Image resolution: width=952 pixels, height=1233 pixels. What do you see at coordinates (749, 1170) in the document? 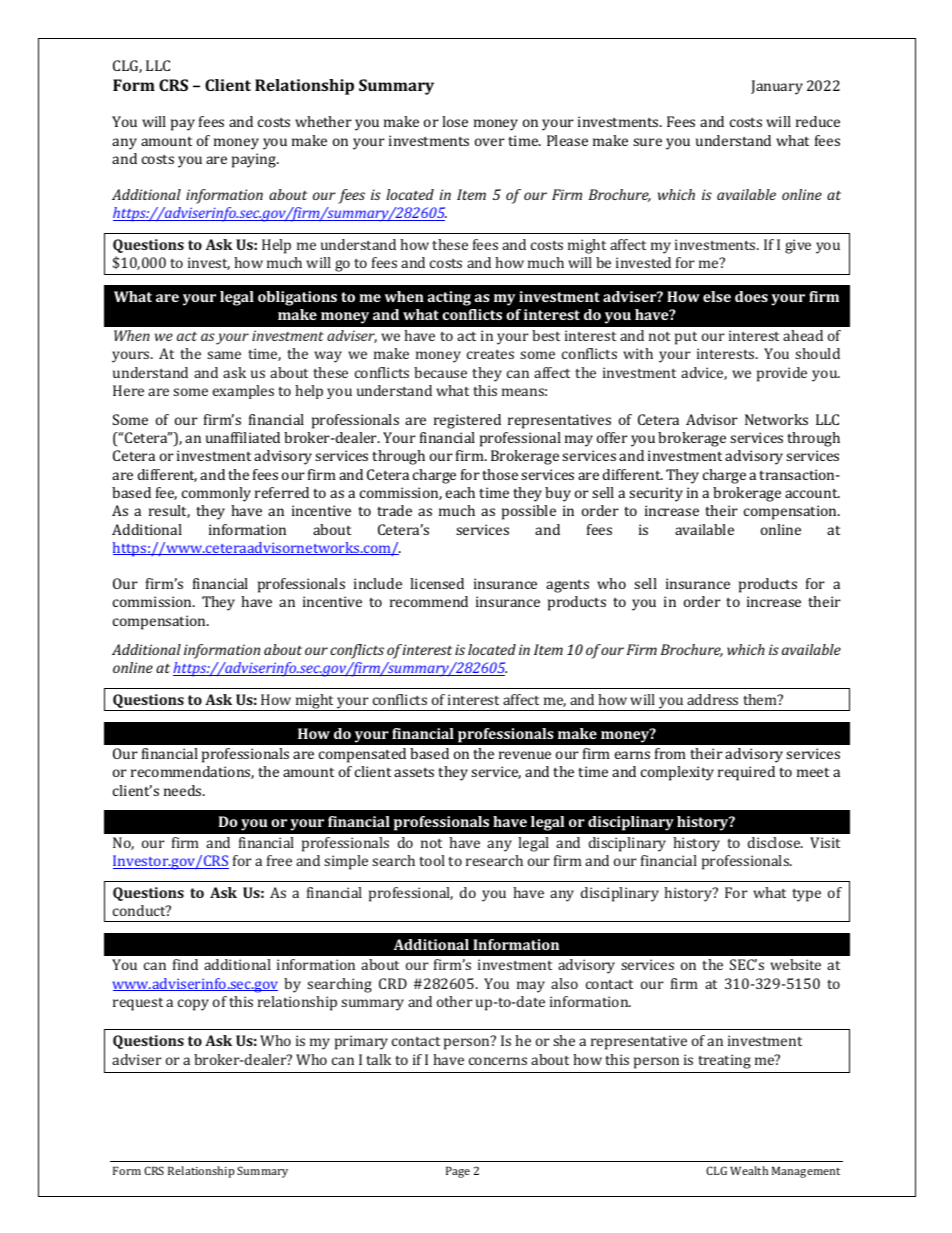
I see `Wealth` at bounding box center [749, 1170].
